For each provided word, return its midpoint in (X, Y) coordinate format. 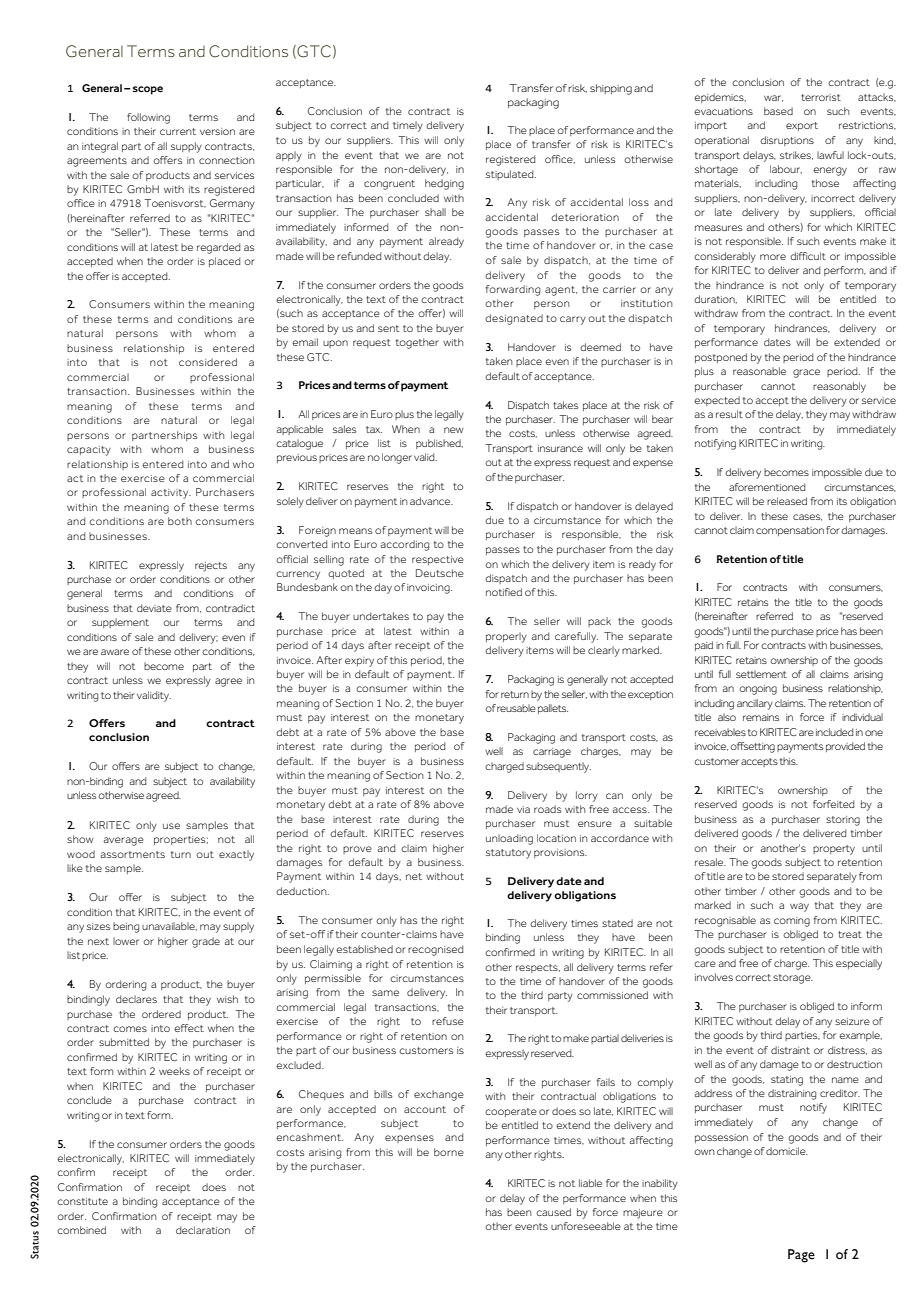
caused (553, 1212)
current (178, 131)
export (802, 126)
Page (801, 1256)
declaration (203, 1230)
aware (115, 652)
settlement (761, 674)
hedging (444, 184)
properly (506, 637)
